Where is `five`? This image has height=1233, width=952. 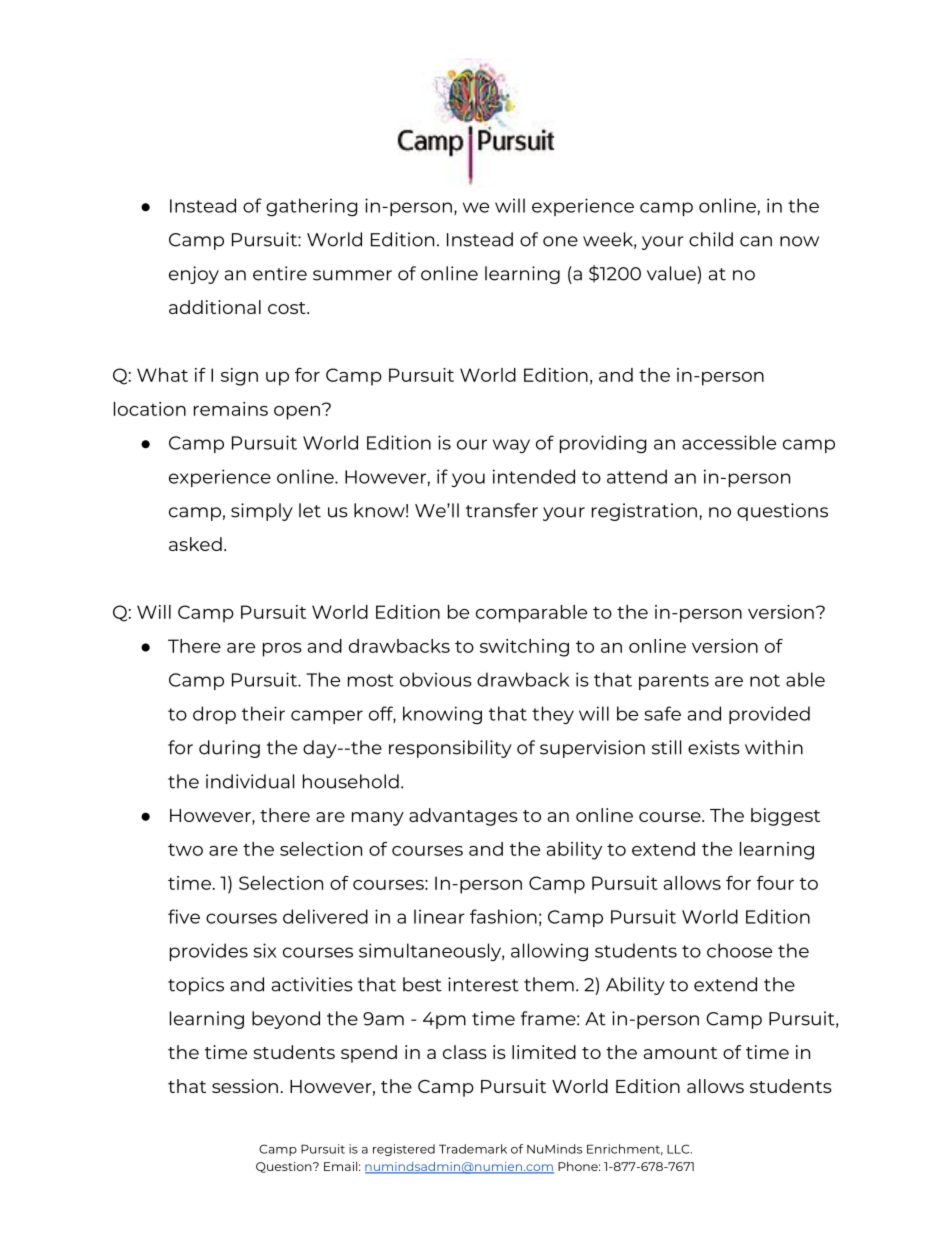 five is located at coordinates (184, 916).
